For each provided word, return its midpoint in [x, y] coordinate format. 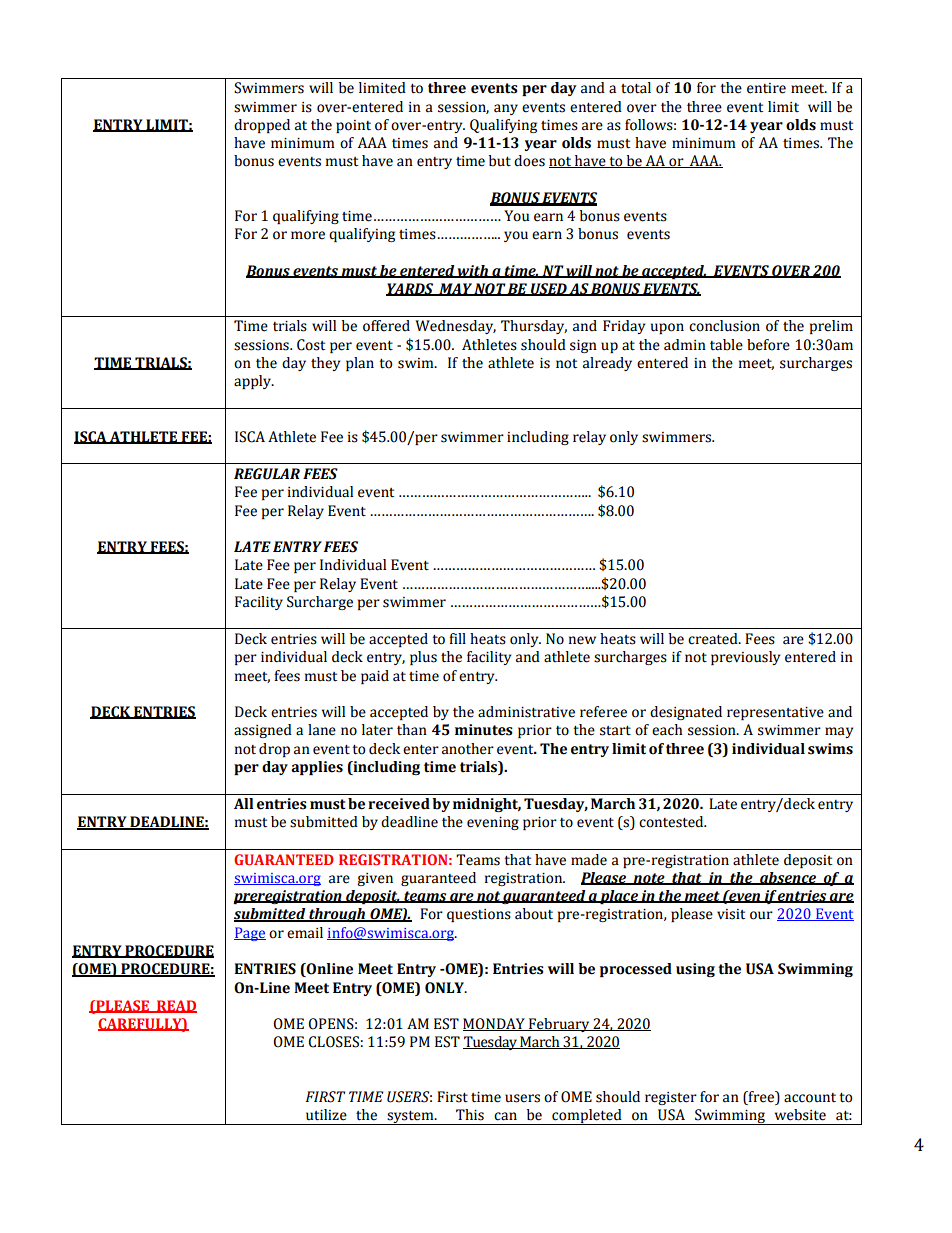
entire [766, 88]
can [505, 1116]
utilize [326, 1115]
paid [375, 677]
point [353, 126]
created [714, 639]
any [506, 109]
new [582, 640]
